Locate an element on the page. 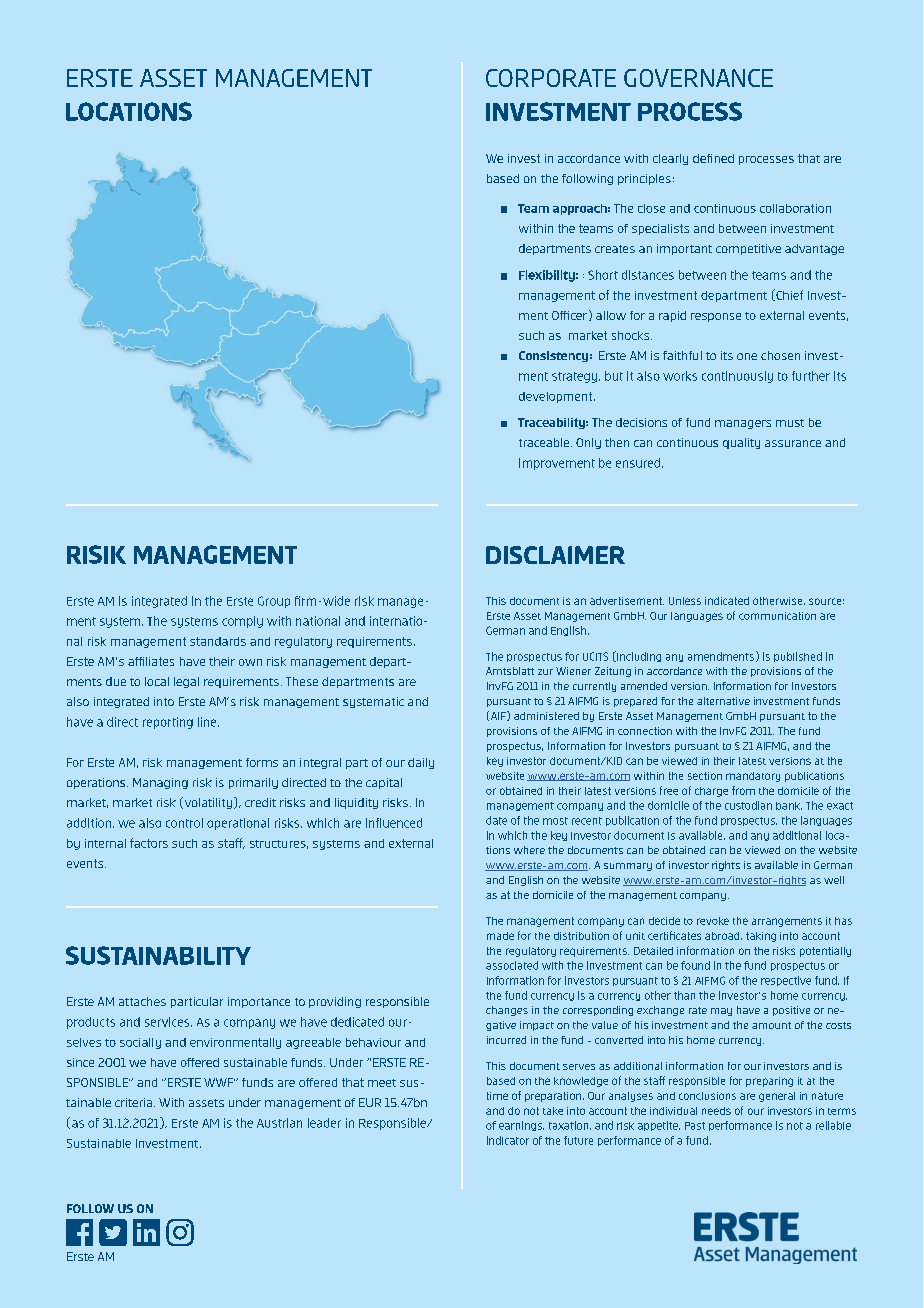 Image resolution: width=924 pixels, height=1308 pixels. Managing is located at coordinates (160, 783).
